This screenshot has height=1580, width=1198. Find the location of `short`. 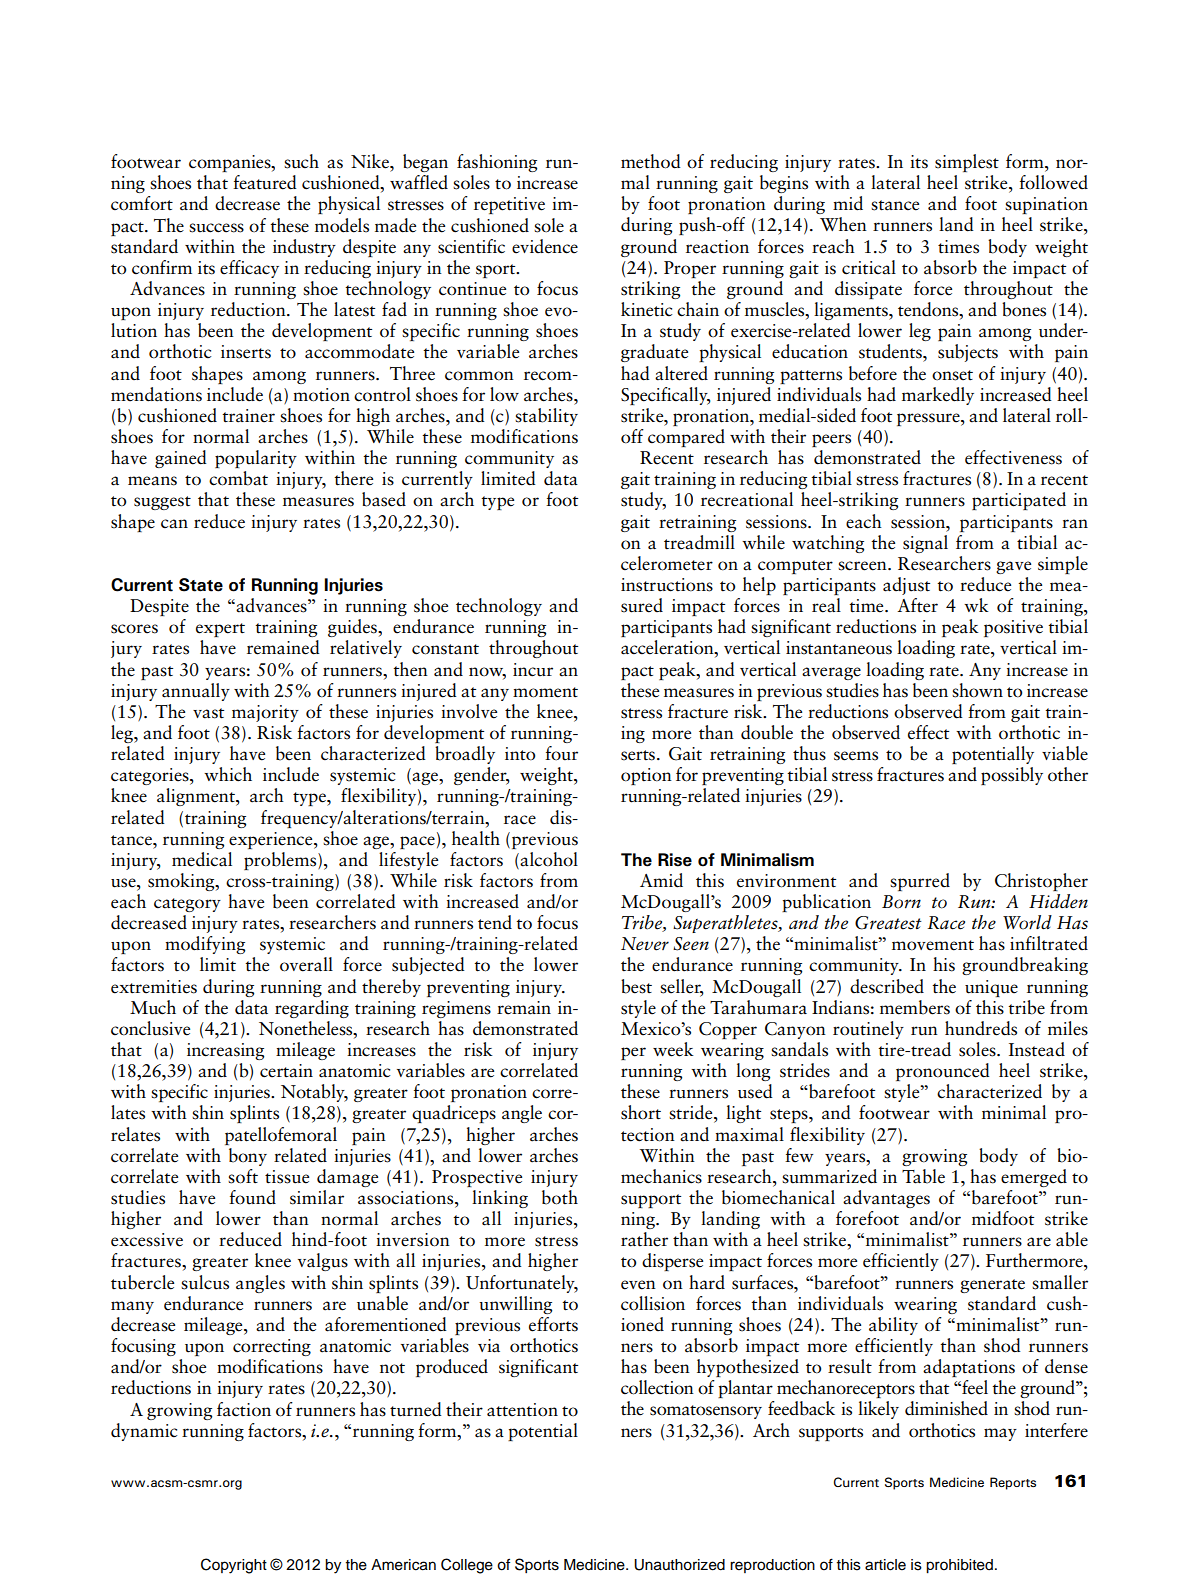

short is located at coordinates (641, 1112).
